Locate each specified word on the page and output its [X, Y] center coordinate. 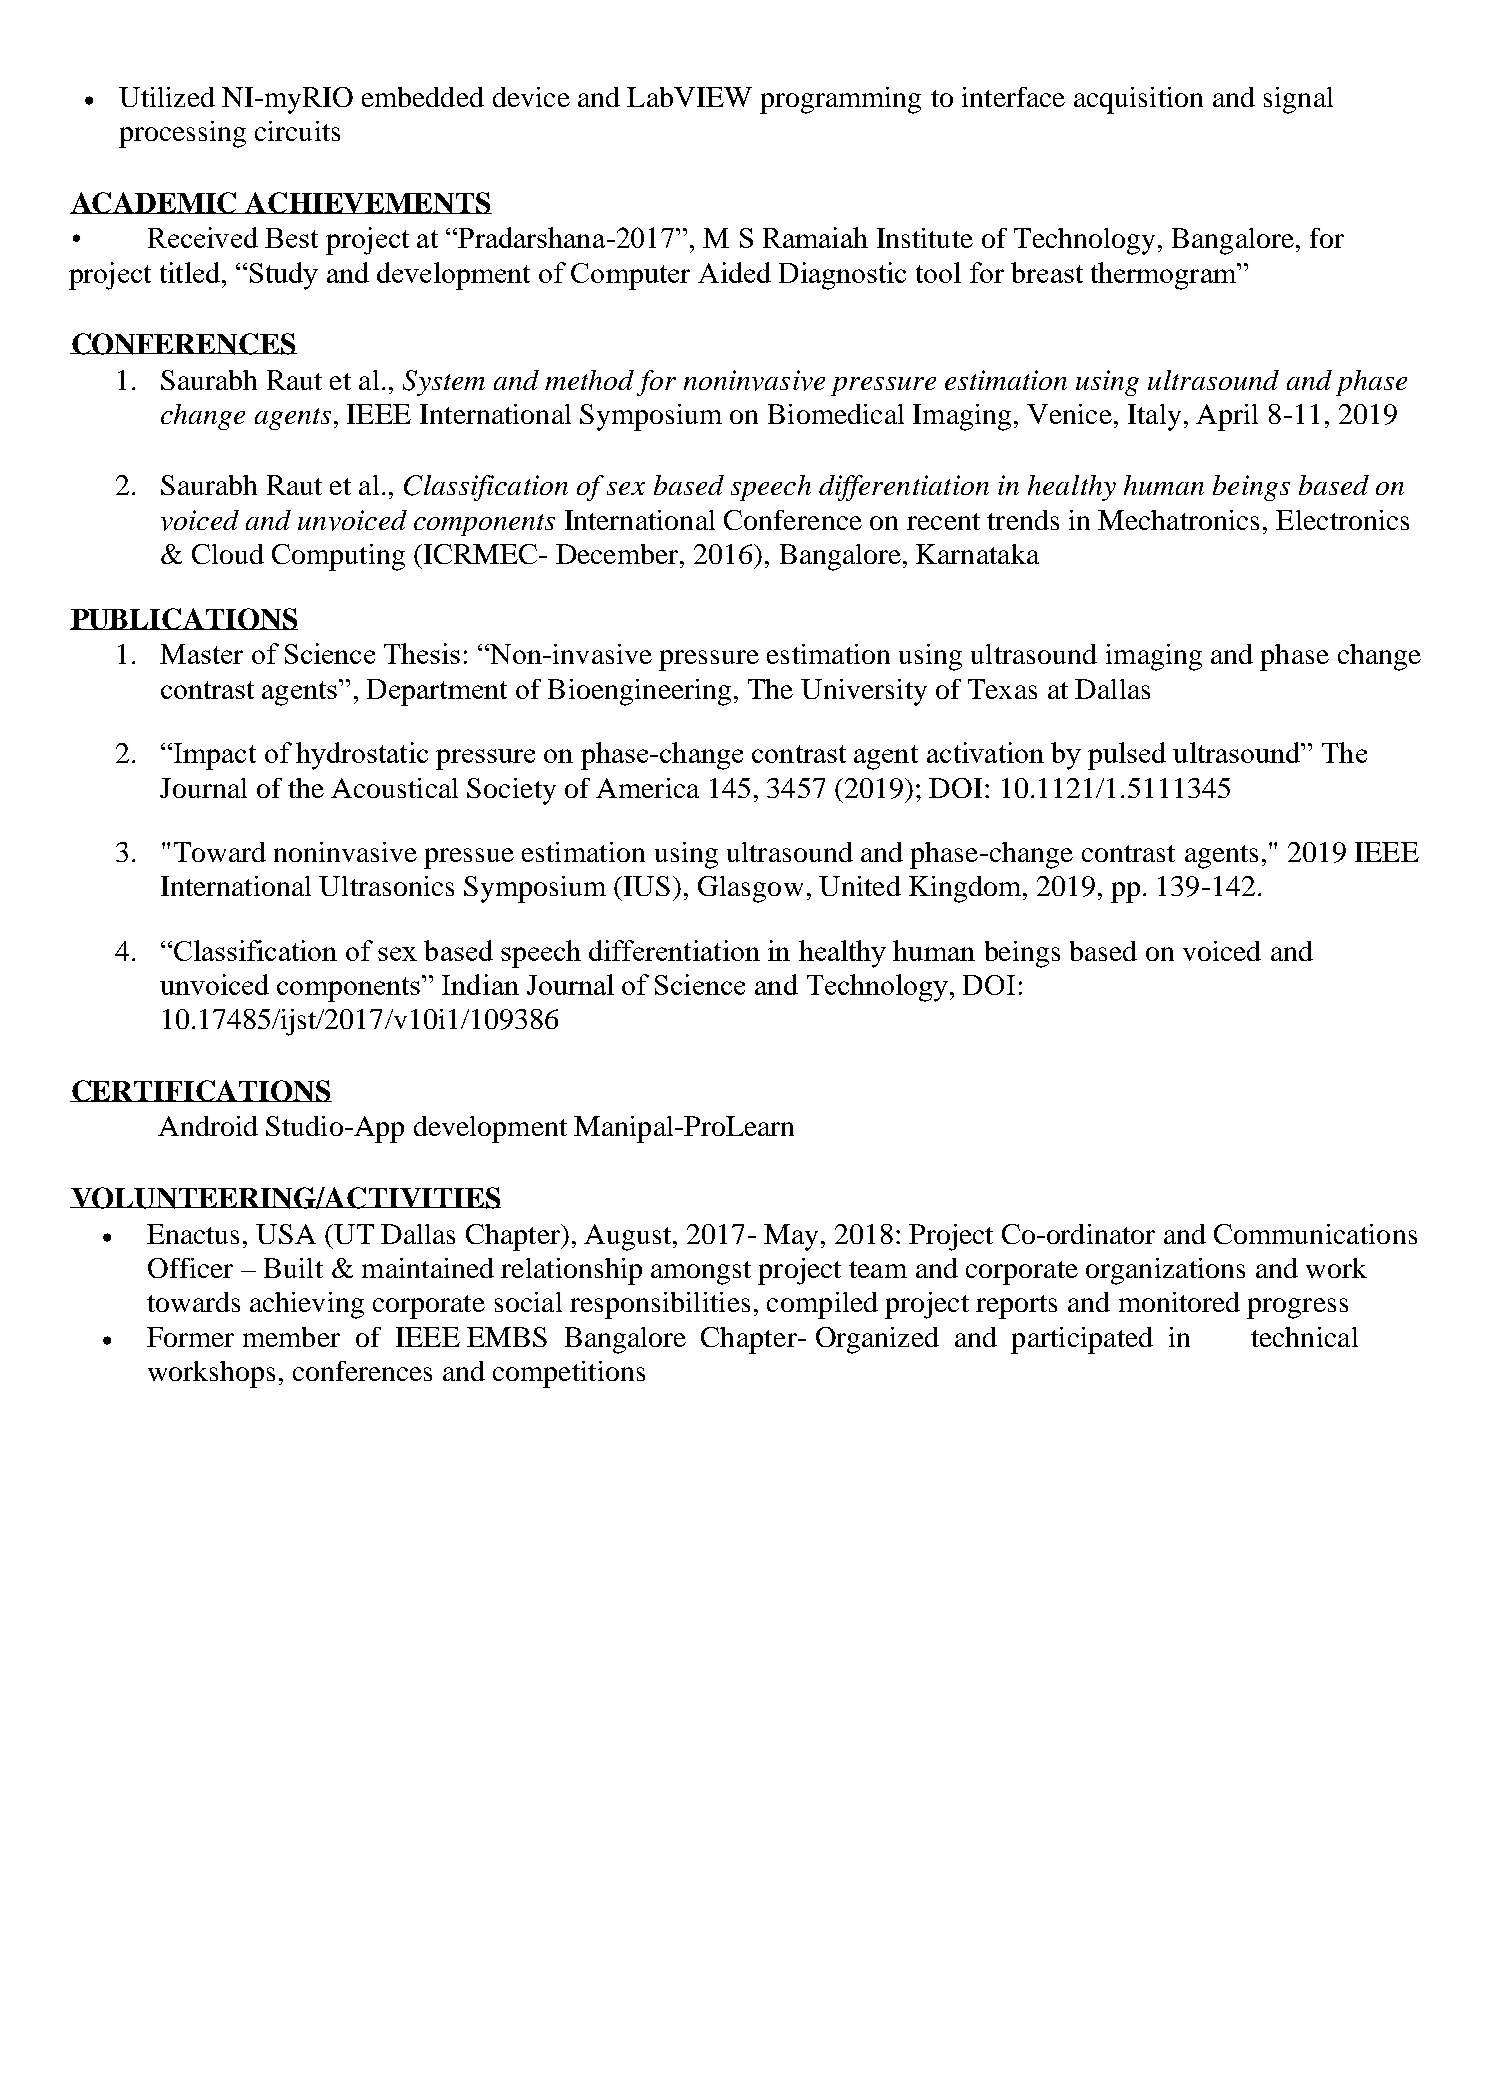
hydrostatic [362, 756]
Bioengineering [639, 692]
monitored [1179, 1302]
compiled [822, 1305]
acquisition [1138, 100]
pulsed [1127, 756]
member [291, 1337]
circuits [297, 131]
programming [840, 100]
